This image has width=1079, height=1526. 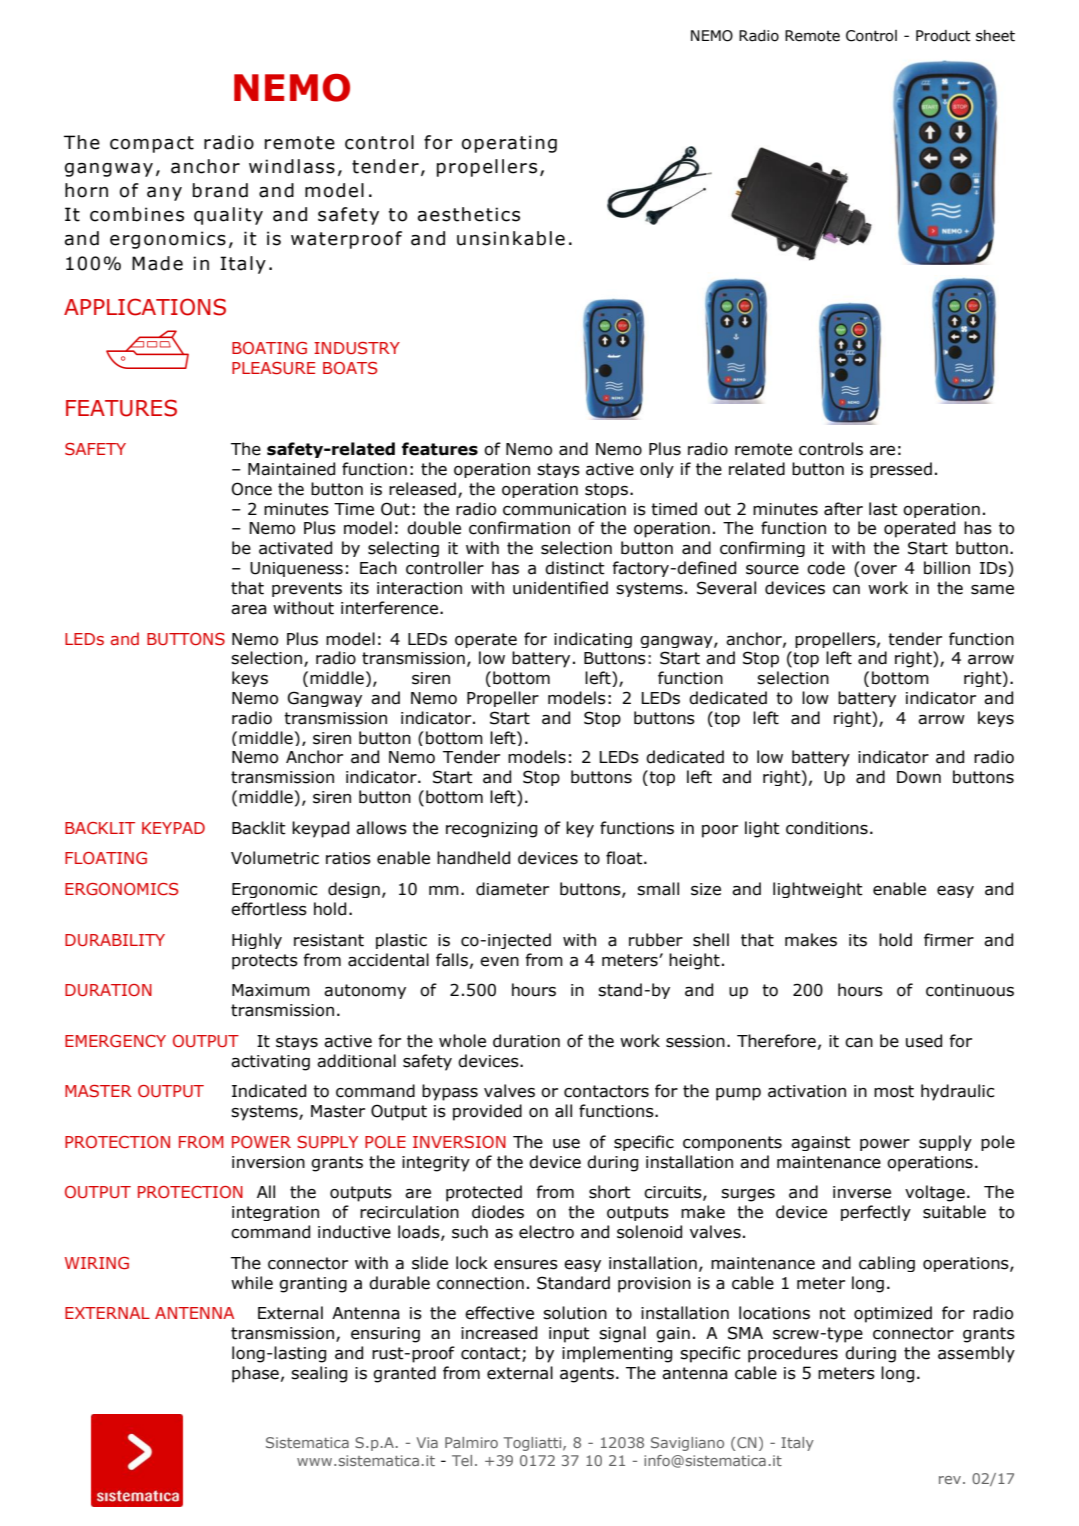 I want to click on protects, so click(x=265, y=962).
